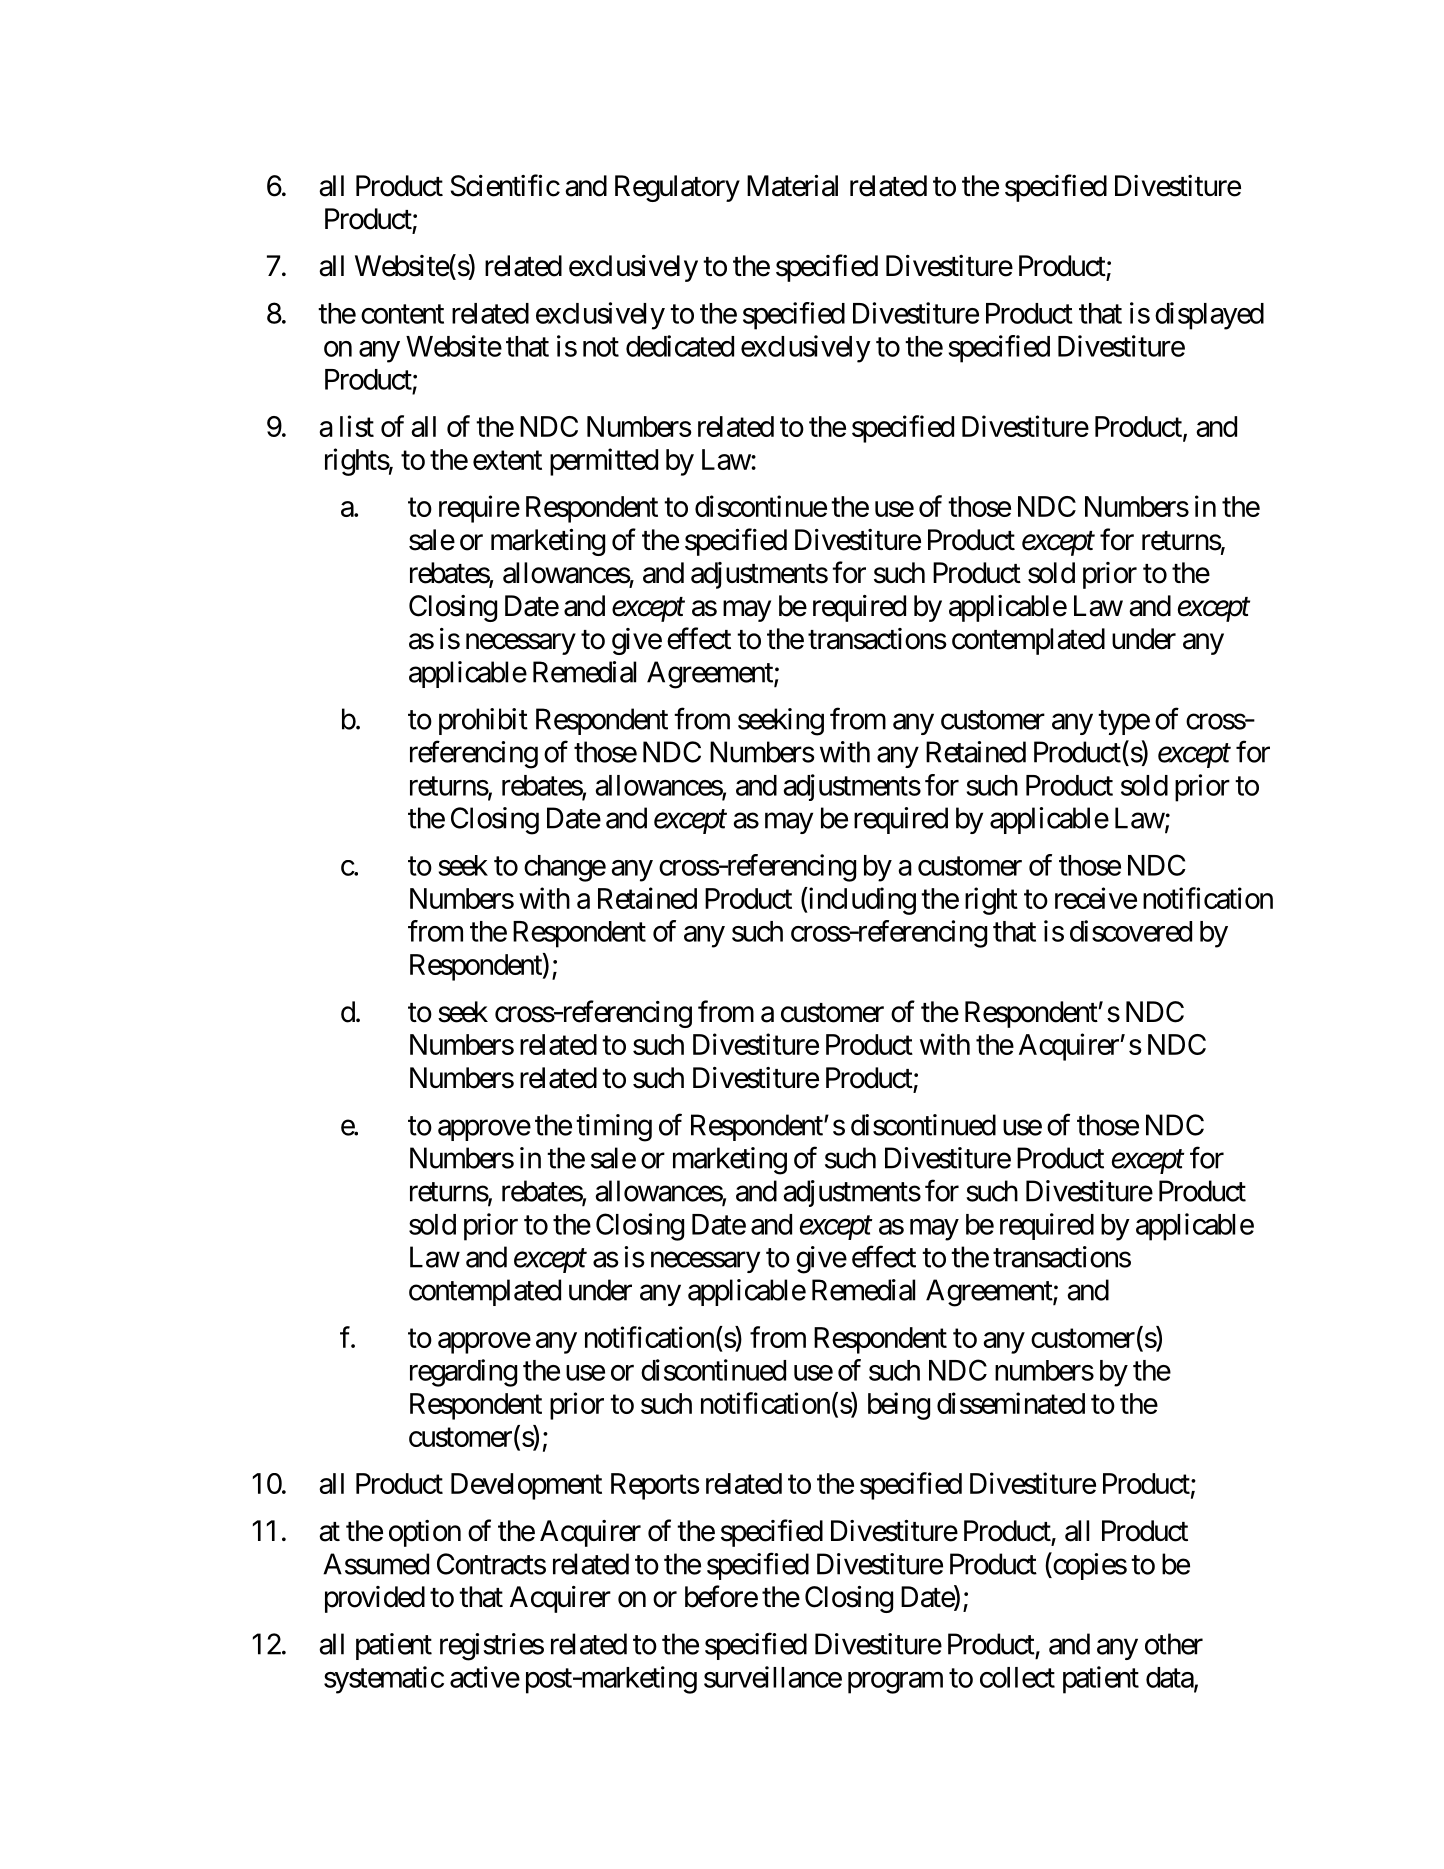 The width and height of the screenshot is (1444, 1869). I want to click on displayed, so click(1209, 316).
